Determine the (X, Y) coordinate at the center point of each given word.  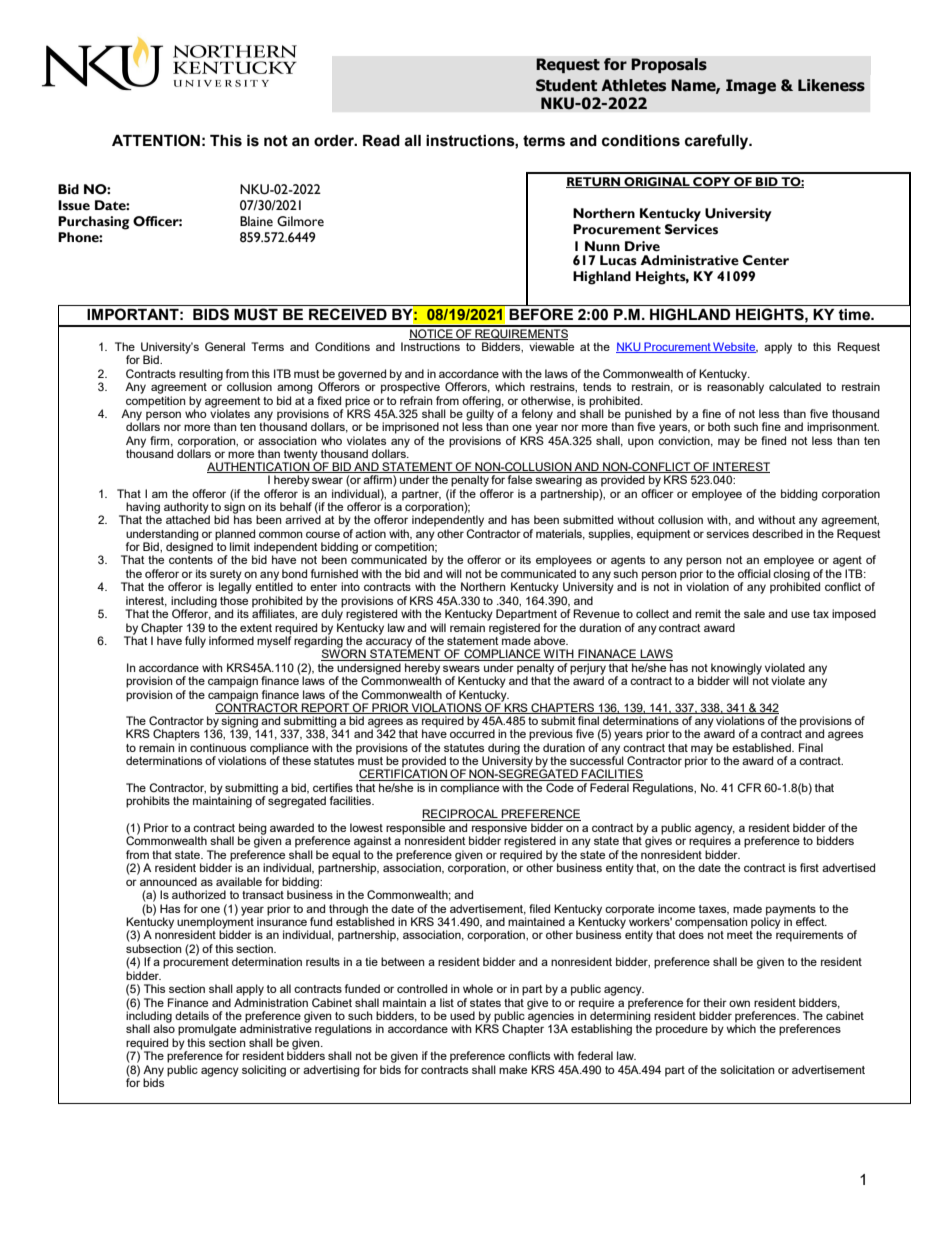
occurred (472, 733)
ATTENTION (156, 140)
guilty (480, 416)
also (164, 1027)
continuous (218, 747)
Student (566, 85)
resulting (201, 375)
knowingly (736, 670)
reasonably (735, 387)
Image (751, 86)
